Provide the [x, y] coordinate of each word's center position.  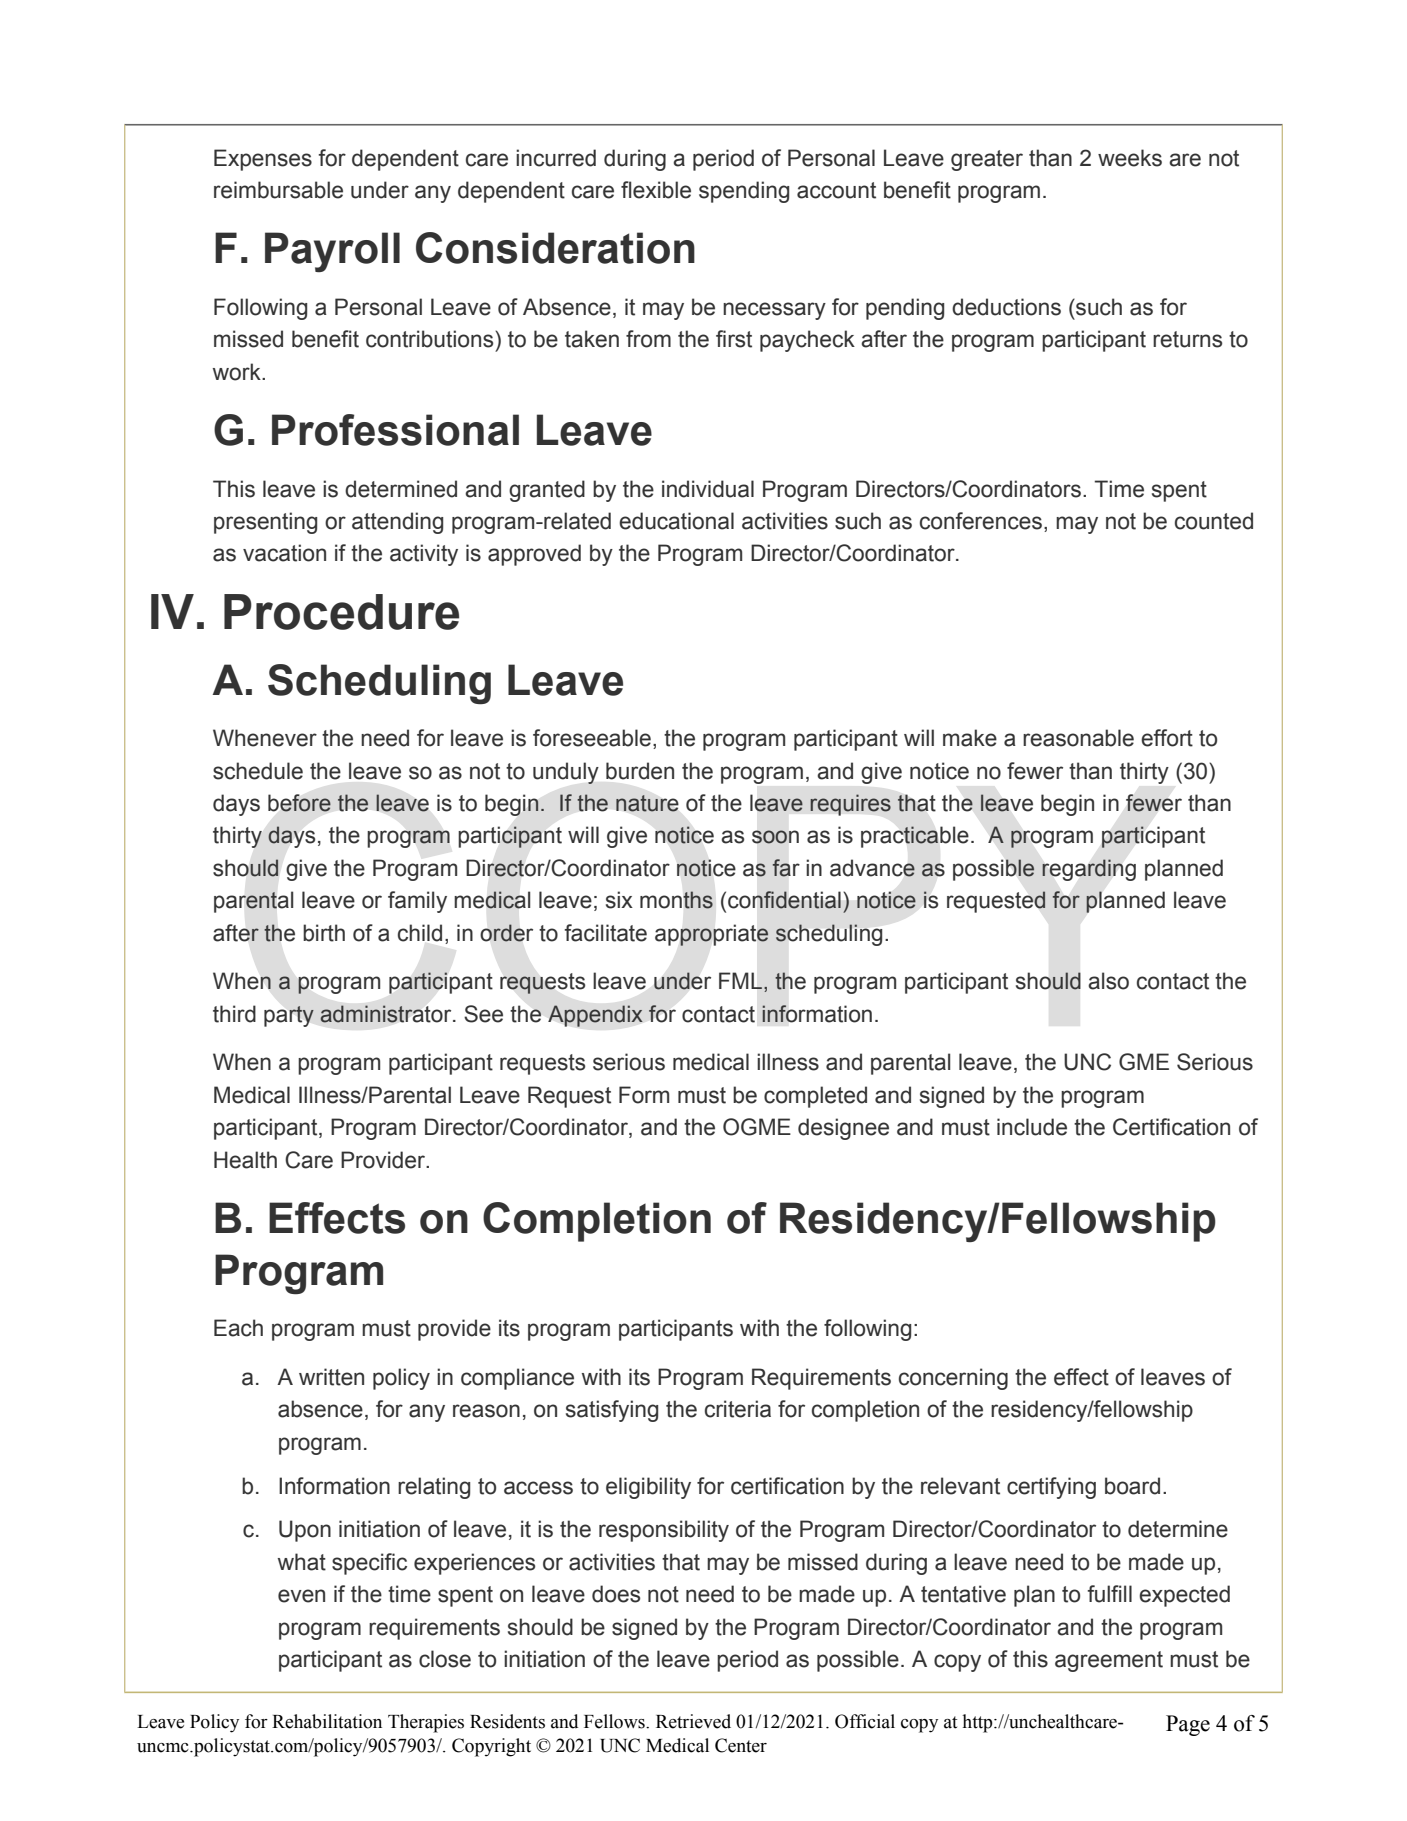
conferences [981, 521]
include [1032, 1127]
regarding [1089, 870]
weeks [1130, 158]
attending [397, 523]
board [1132, 1486]
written [331, 1377]
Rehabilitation [327, 1721]
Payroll [332, 252]
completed [815, 1097]
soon [775, 837]
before [299, 803]
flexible [656, 190]
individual [708, 489]
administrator [387, 1014]
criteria [738, 1409]
